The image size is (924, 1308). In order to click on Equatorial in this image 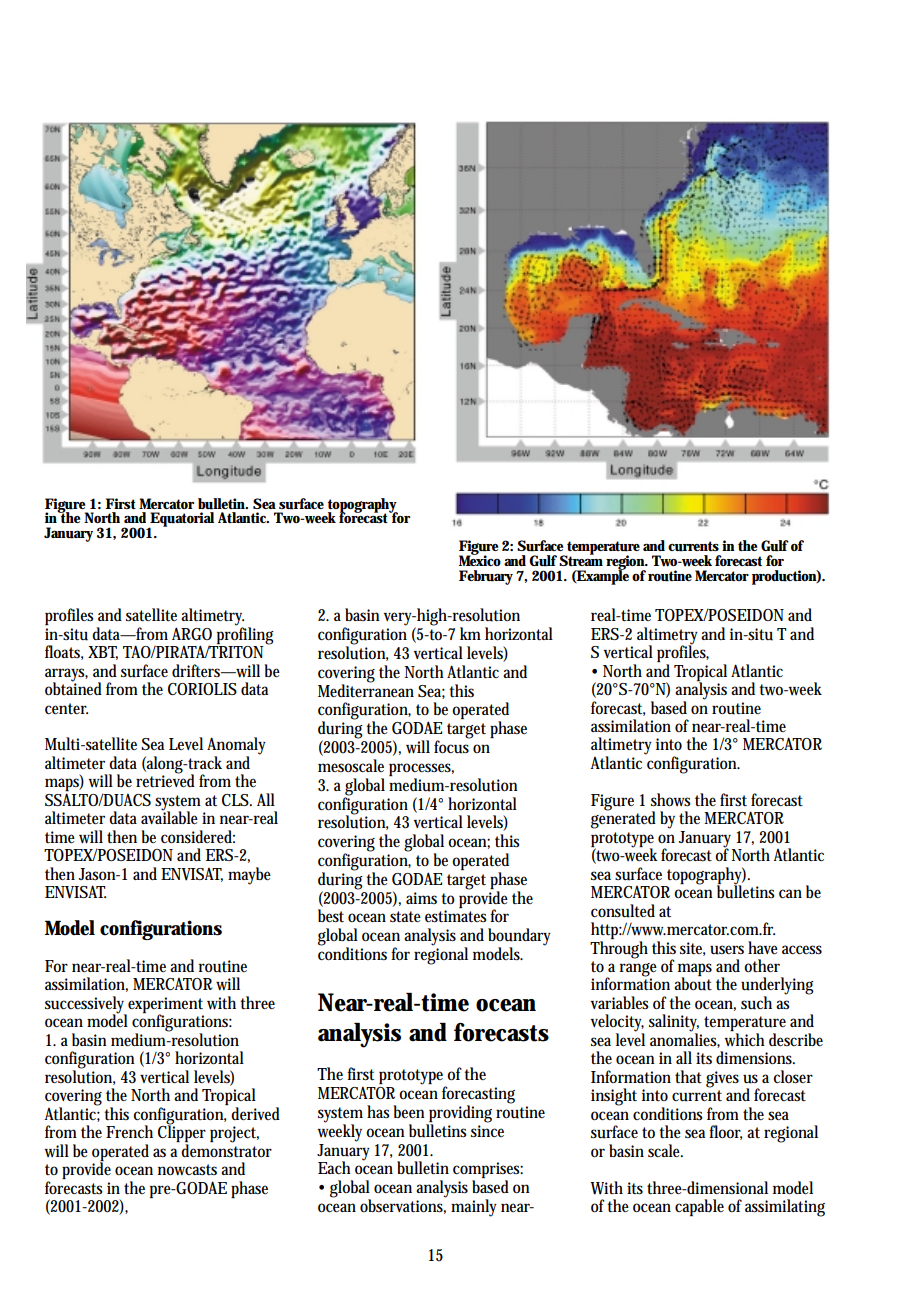, I will do `click(181, 521)`.
